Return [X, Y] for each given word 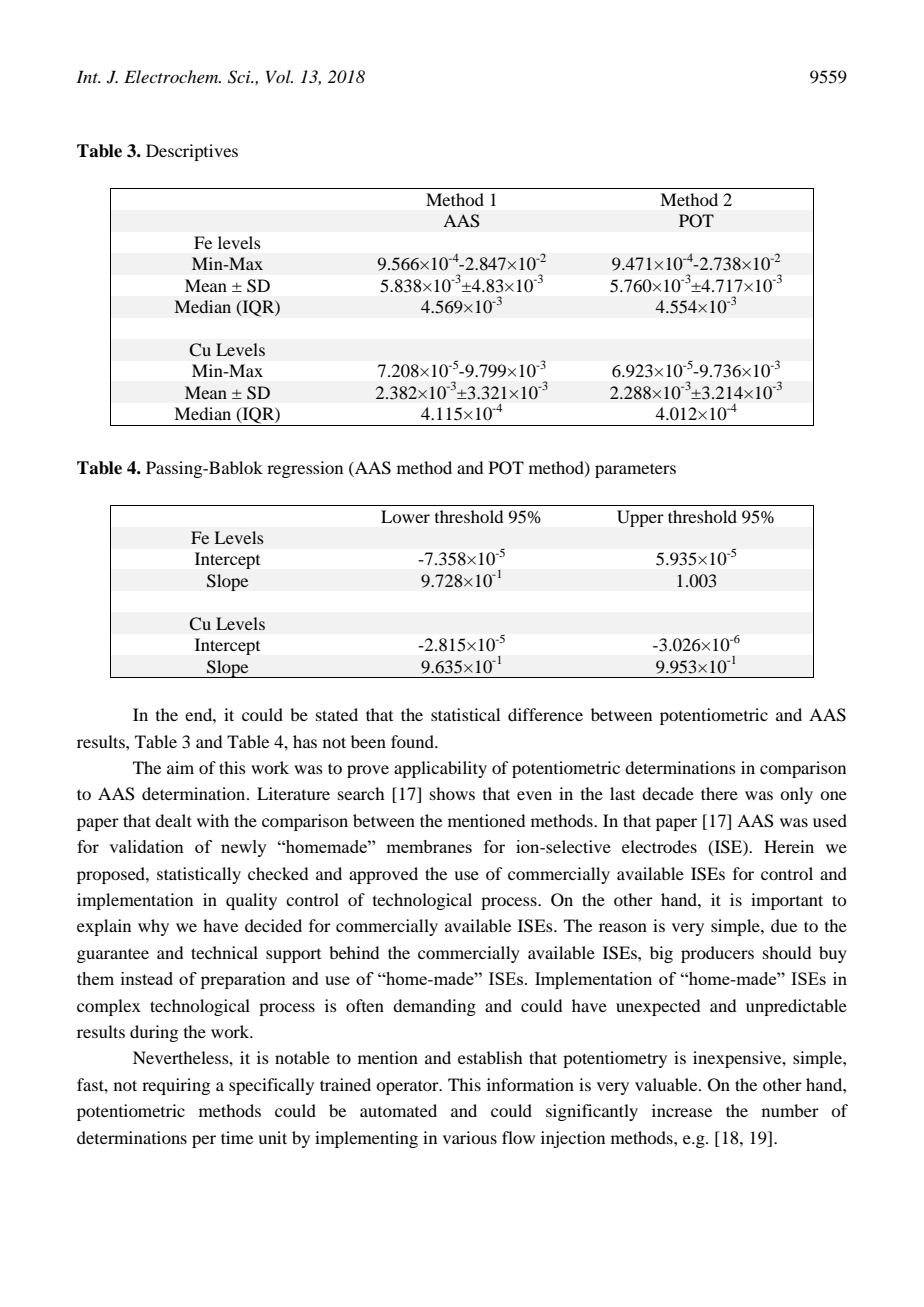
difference [545, 714]
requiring [176, 1086]
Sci [240, 77]
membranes [429, 846]
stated [337, 714]
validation [146, 846]
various [470, 1137]
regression [305, 469]
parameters [635, 470]
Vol [279, 76]
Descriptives [192, 152]
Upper [640, 518]
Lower [405, 516]
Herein [789, 846]
